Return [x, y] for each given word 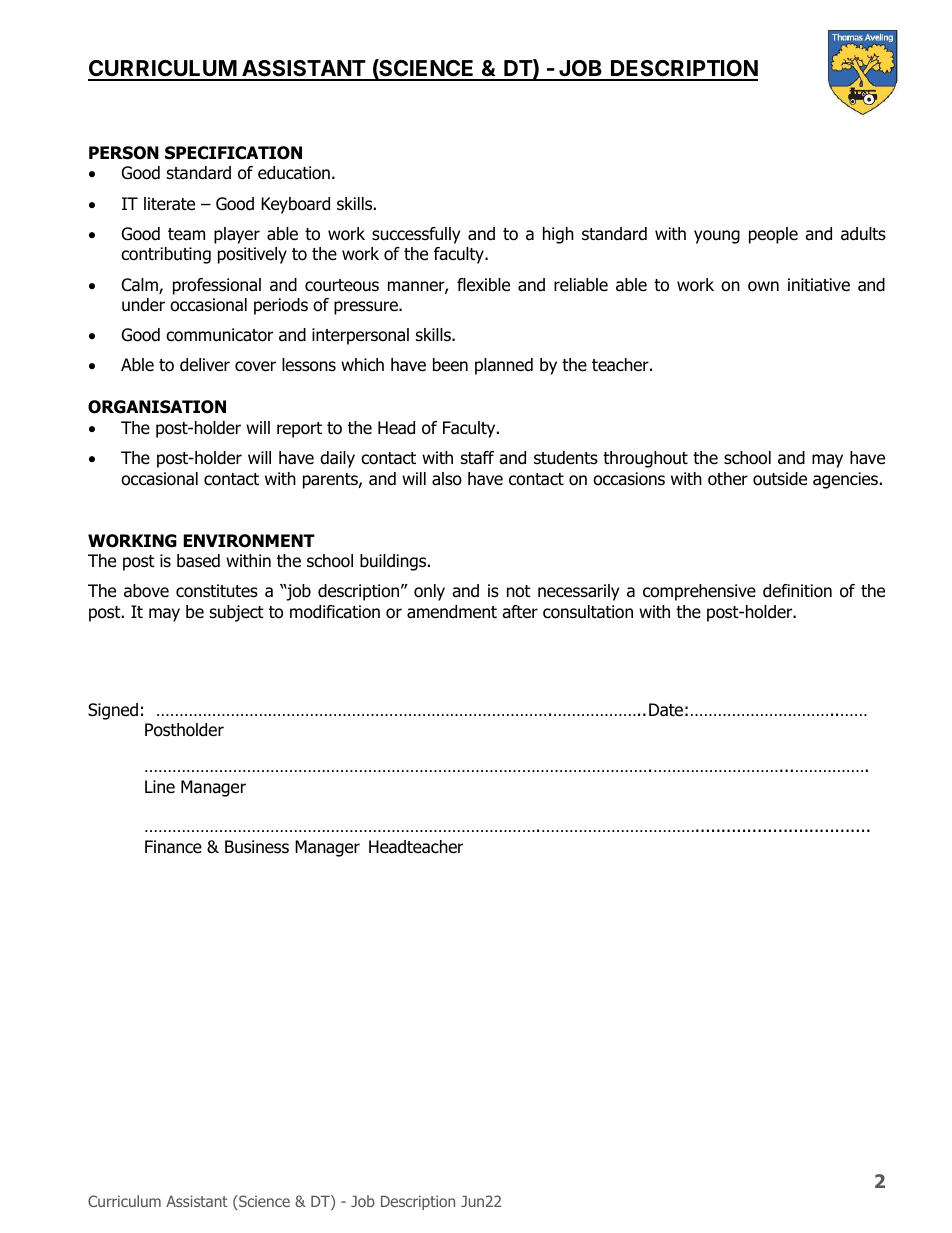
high [558, 235]
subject [237, 613]
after [520, 612]
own [763, 286]
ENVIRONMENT [249, 541]
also [447, 479]
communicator [219, 335]
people [773, 235]
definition [797, 591]
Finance [173, 847]
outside [780, 479]
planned [504, 366]
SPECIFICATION [233, 153]
